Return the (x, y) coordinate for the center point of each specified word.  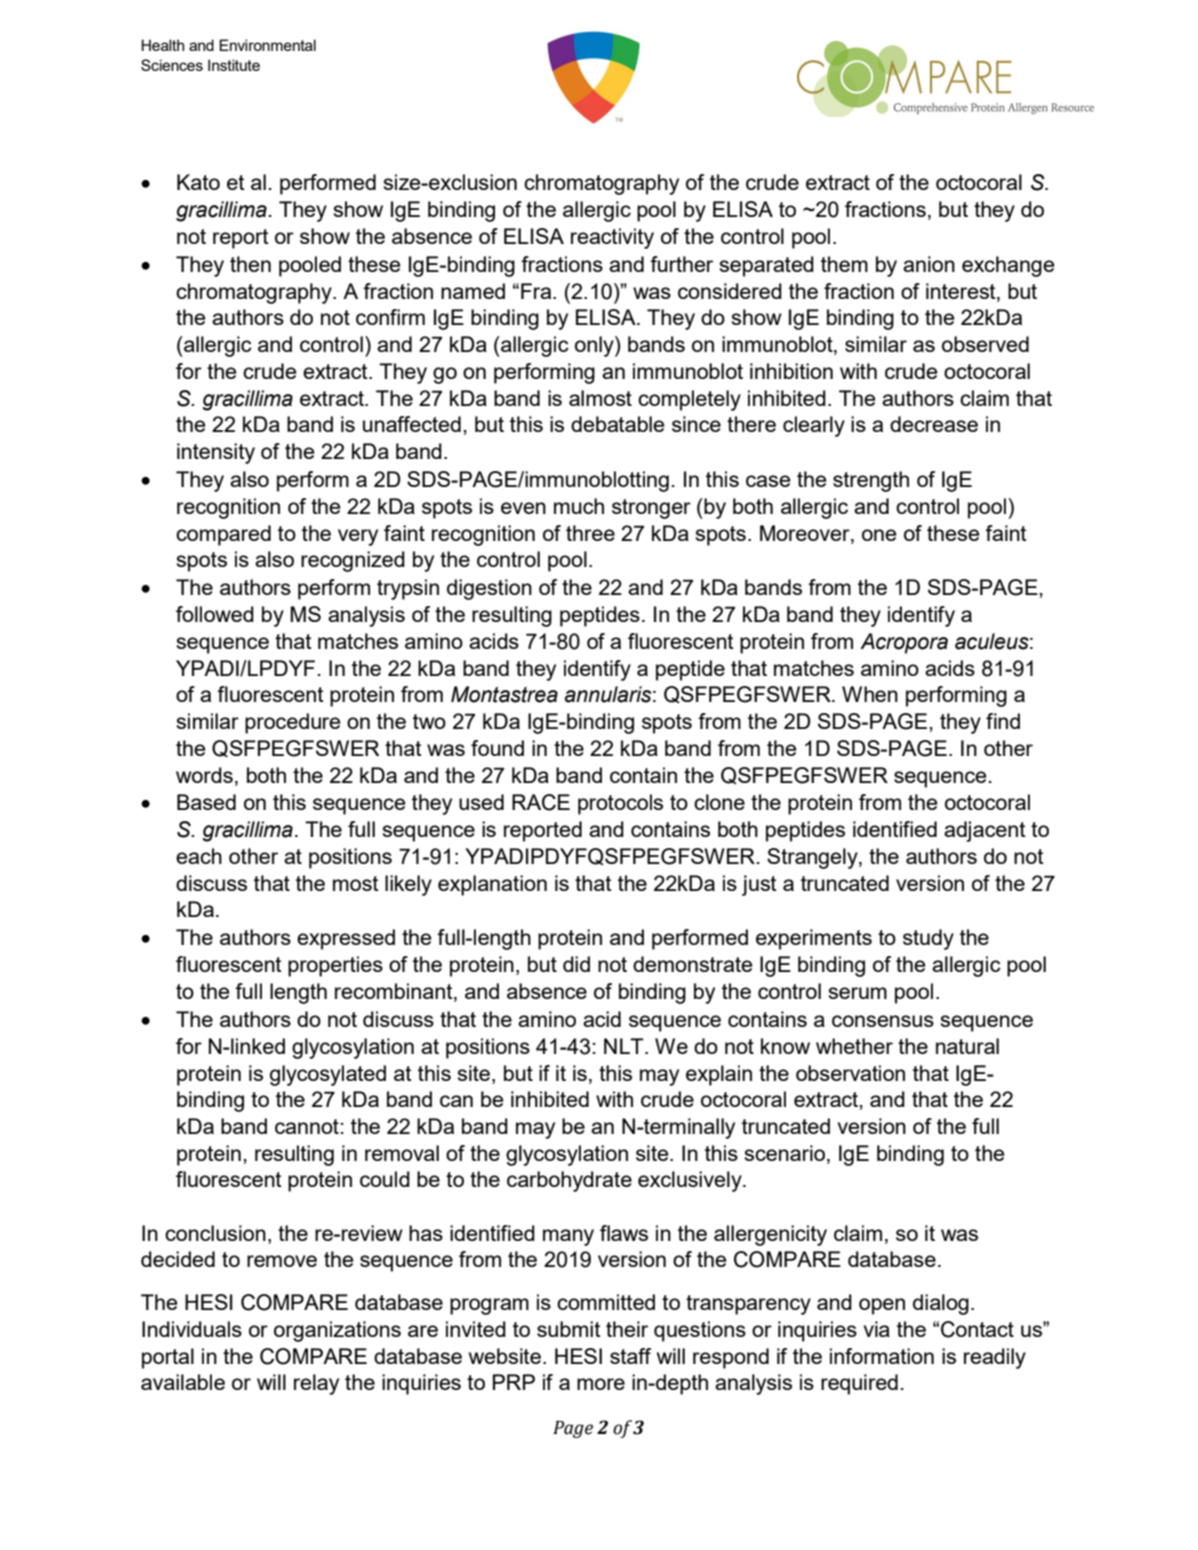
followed (215, 614)
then (250, 264)
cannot (307, 1126)
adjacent (985, 831)
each (199, 856)
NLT (625, 1046)
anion (929, 264)
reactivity (612, 238)
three (590, 533)
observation (850, 1073)
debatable (617, 424)
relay (316, 1384)
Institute (234, 65)
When (870, 694)
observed (985, 344)
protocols (620, 804)
